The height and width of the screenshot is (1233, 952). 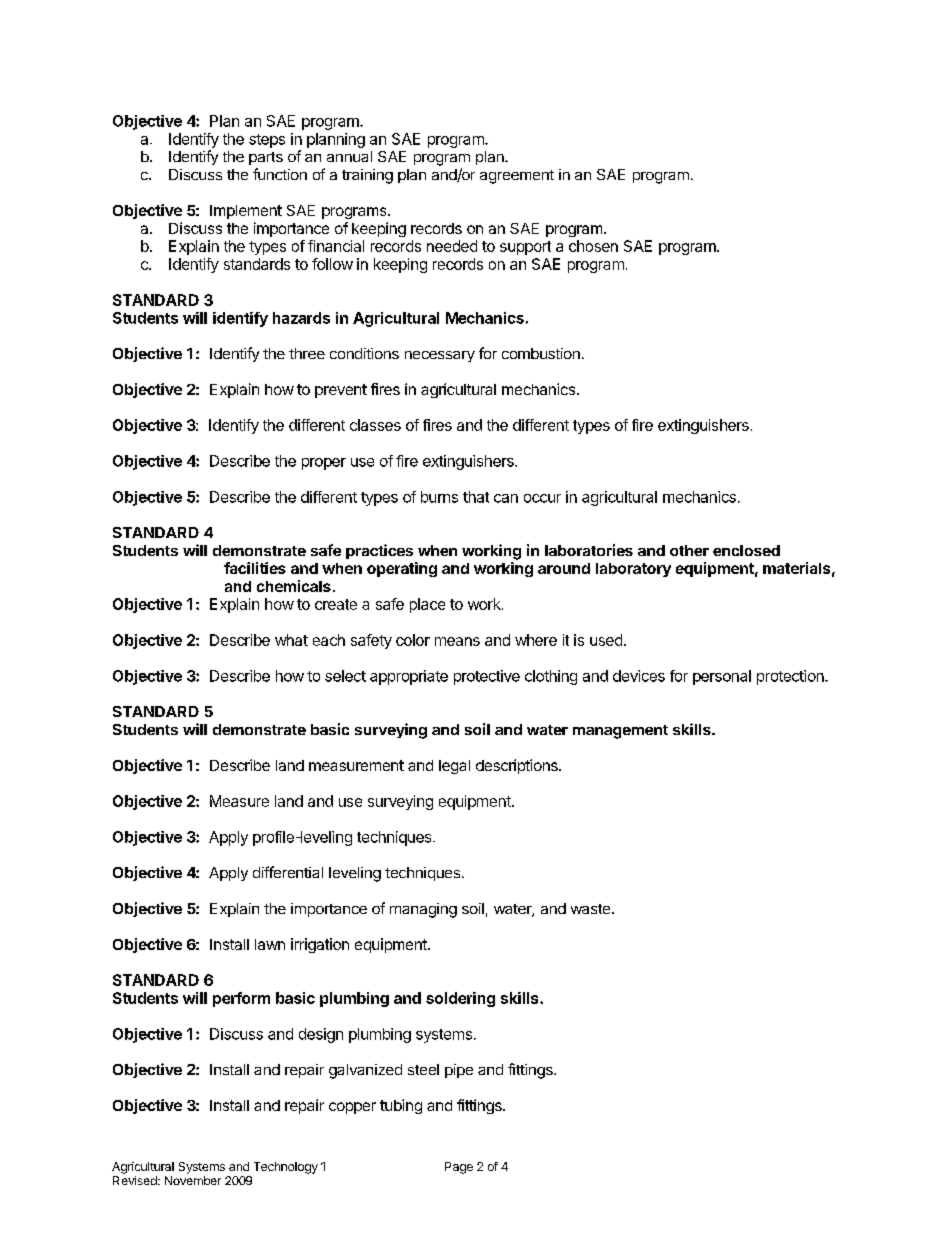 I want to click on facilities, so click(x=255, y=568).
